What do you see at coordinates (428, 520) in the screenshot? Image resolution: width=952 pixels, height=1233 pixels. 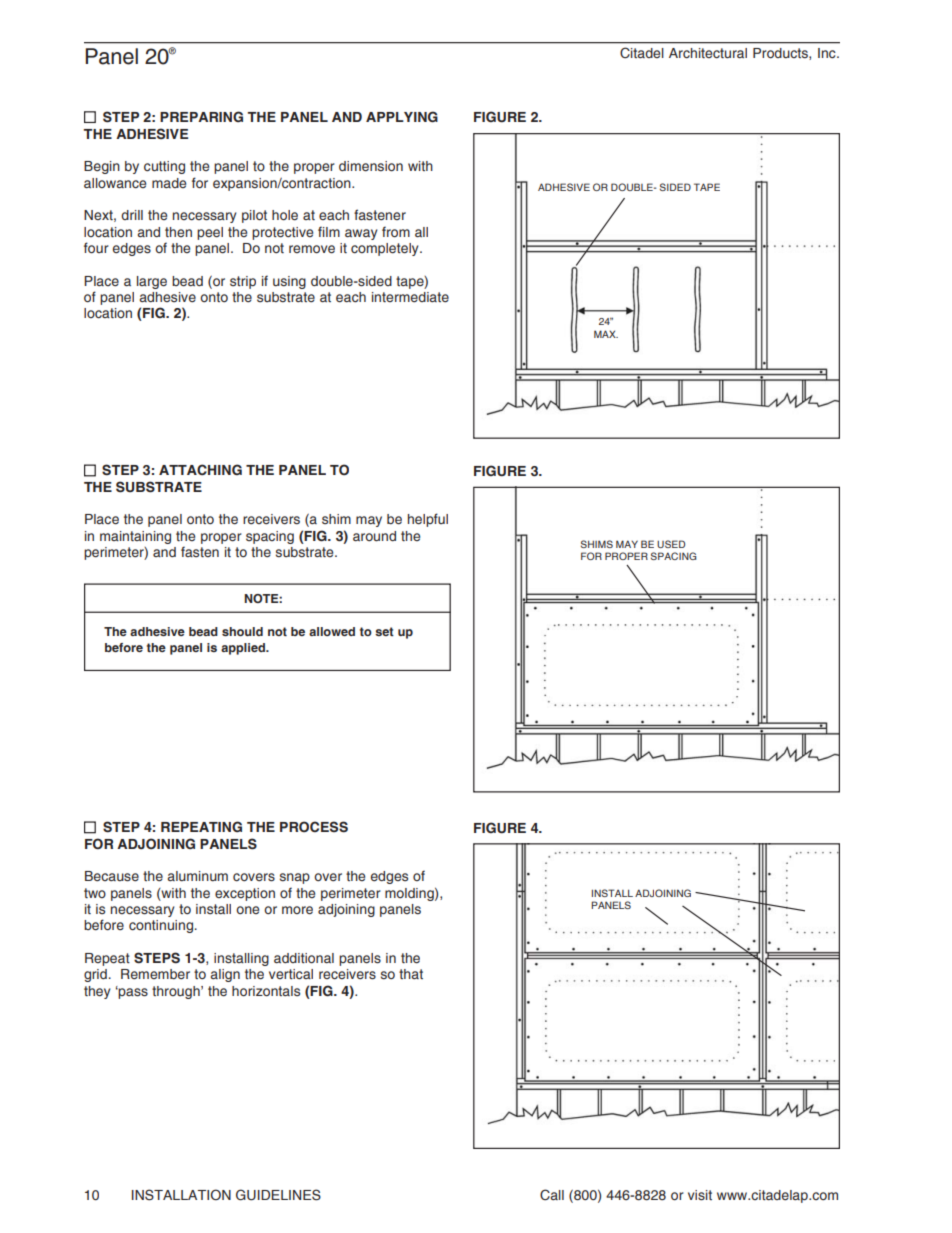 I see `helpful` at bounding box center [428, 520].
